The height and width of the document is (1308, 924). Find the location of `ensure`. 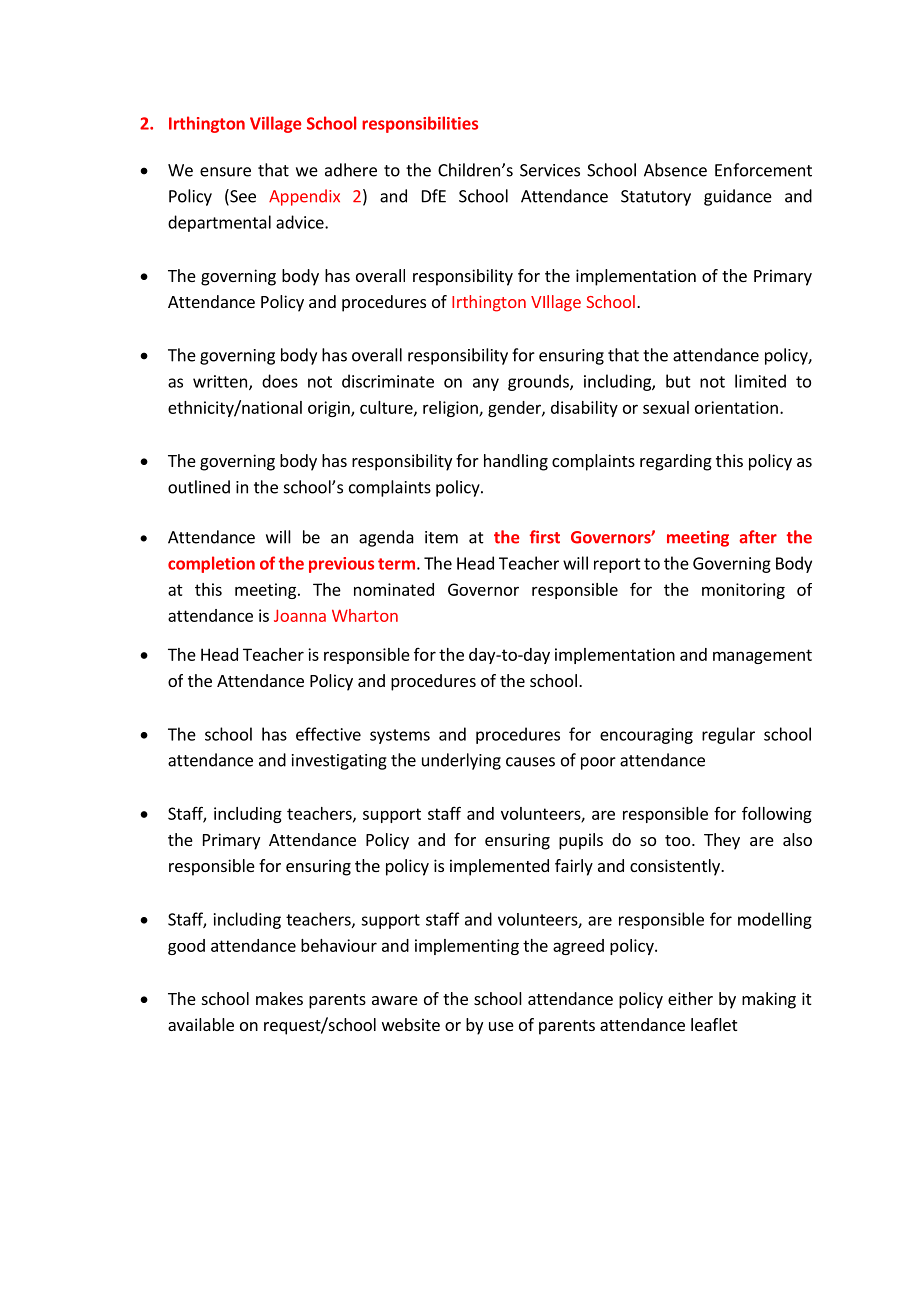

ensure is located at coordinates (225, 172).
